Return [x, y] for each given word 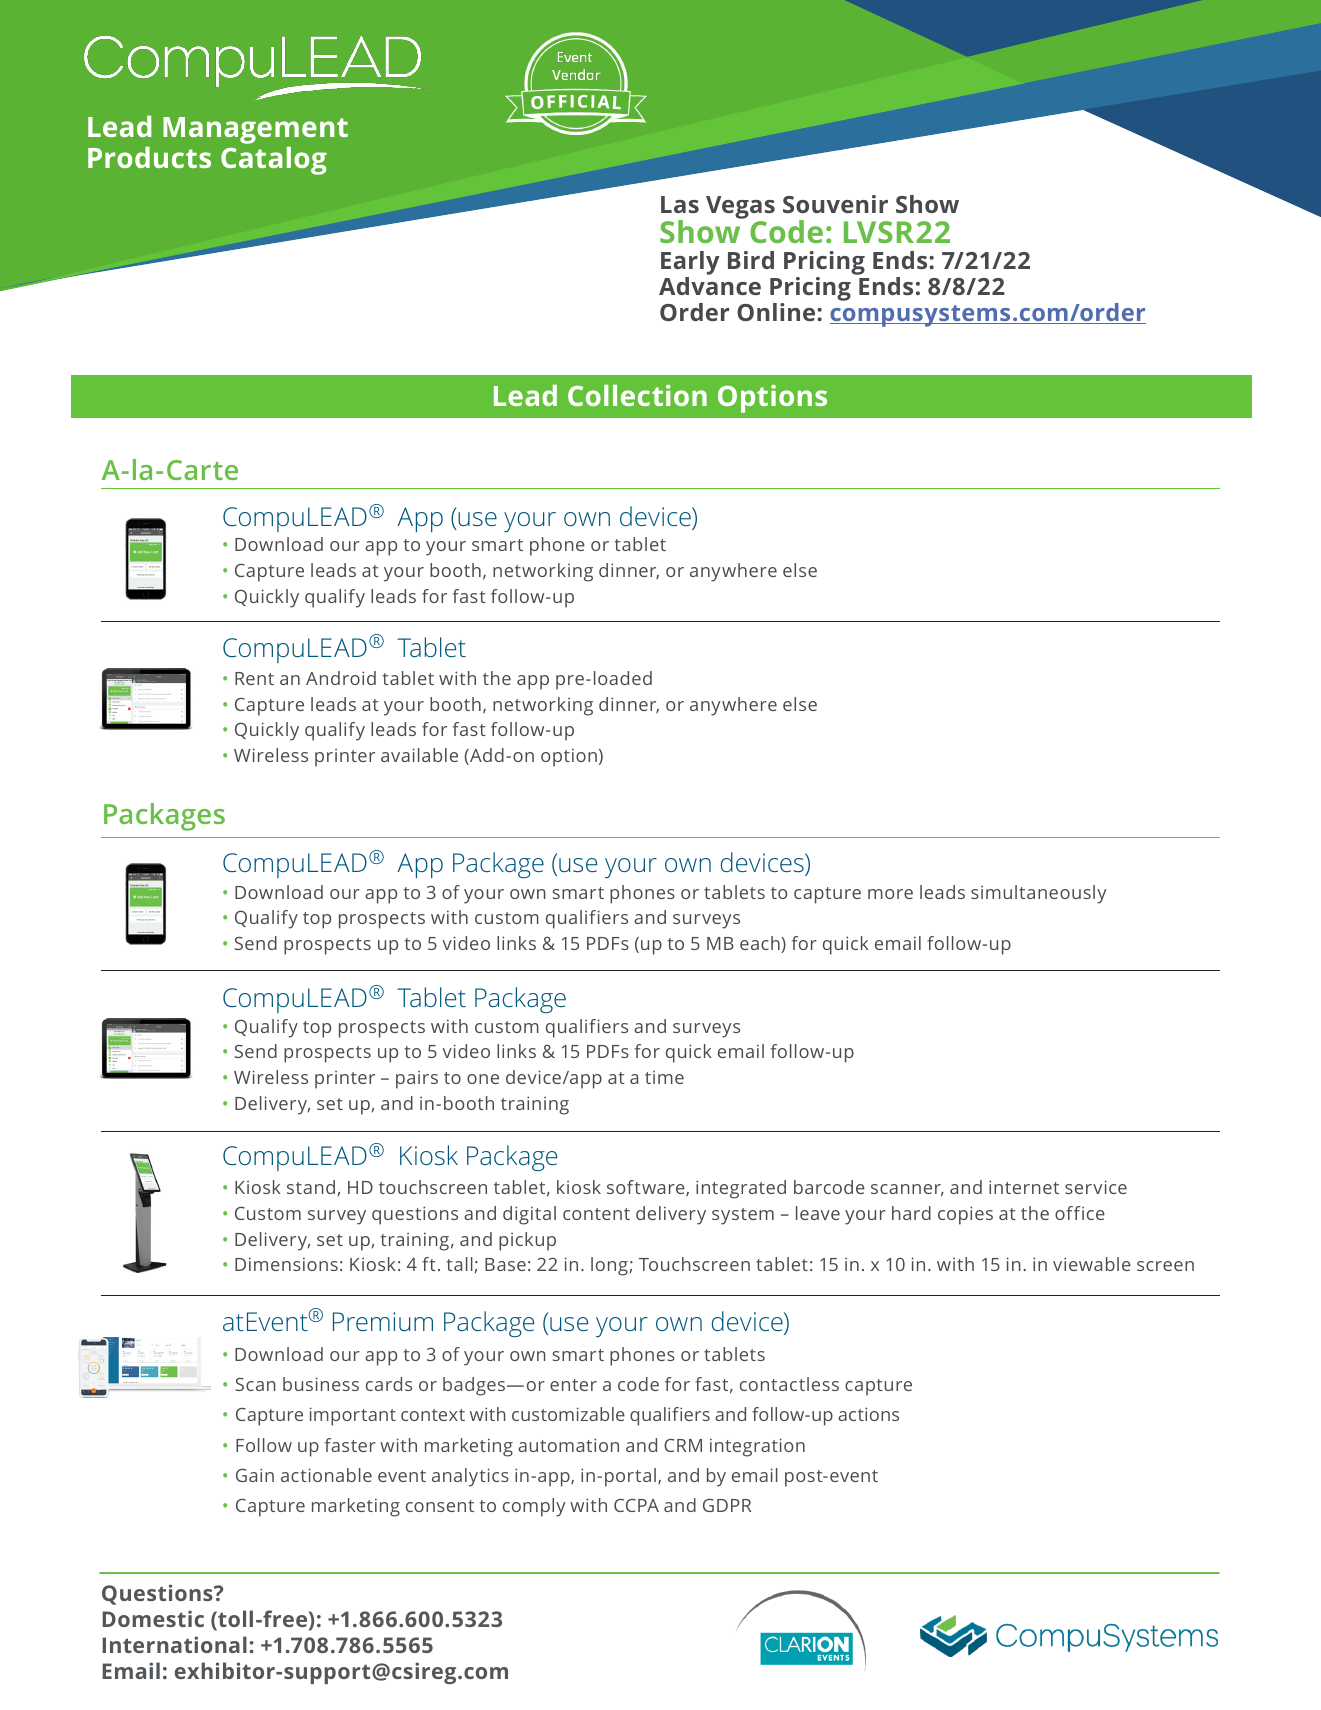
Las [680, 204]
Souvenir [835, 204]
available [419, 755]
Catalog [274, 161]
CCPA [636, 1505]
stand [311, 1187]
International [174, 1644]
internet [1024, 1187]
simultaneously [1038, 894]
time [664, 1077]
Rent [254, 678]
